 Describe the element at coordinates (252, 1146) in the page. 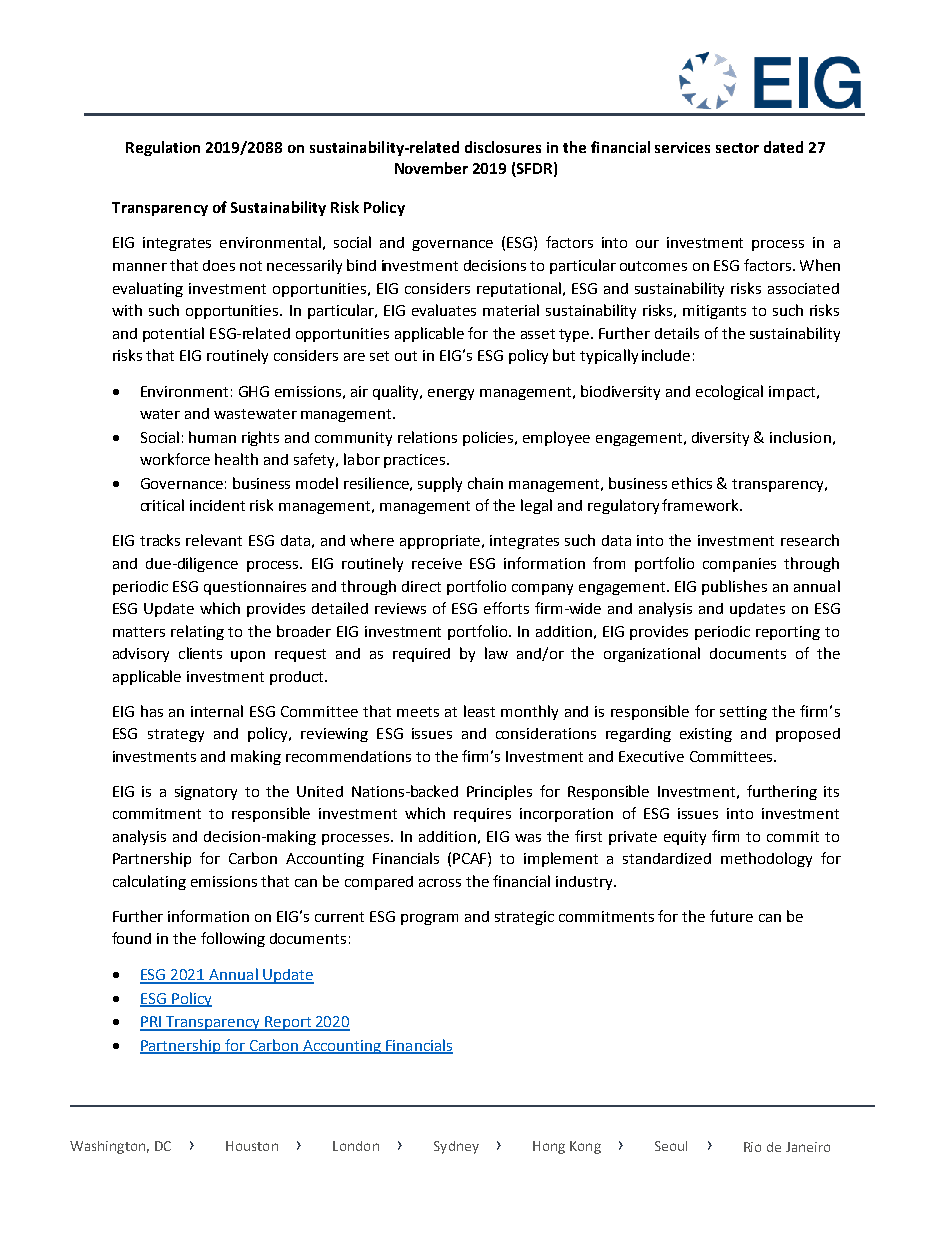

I see `Houston` at that location.
